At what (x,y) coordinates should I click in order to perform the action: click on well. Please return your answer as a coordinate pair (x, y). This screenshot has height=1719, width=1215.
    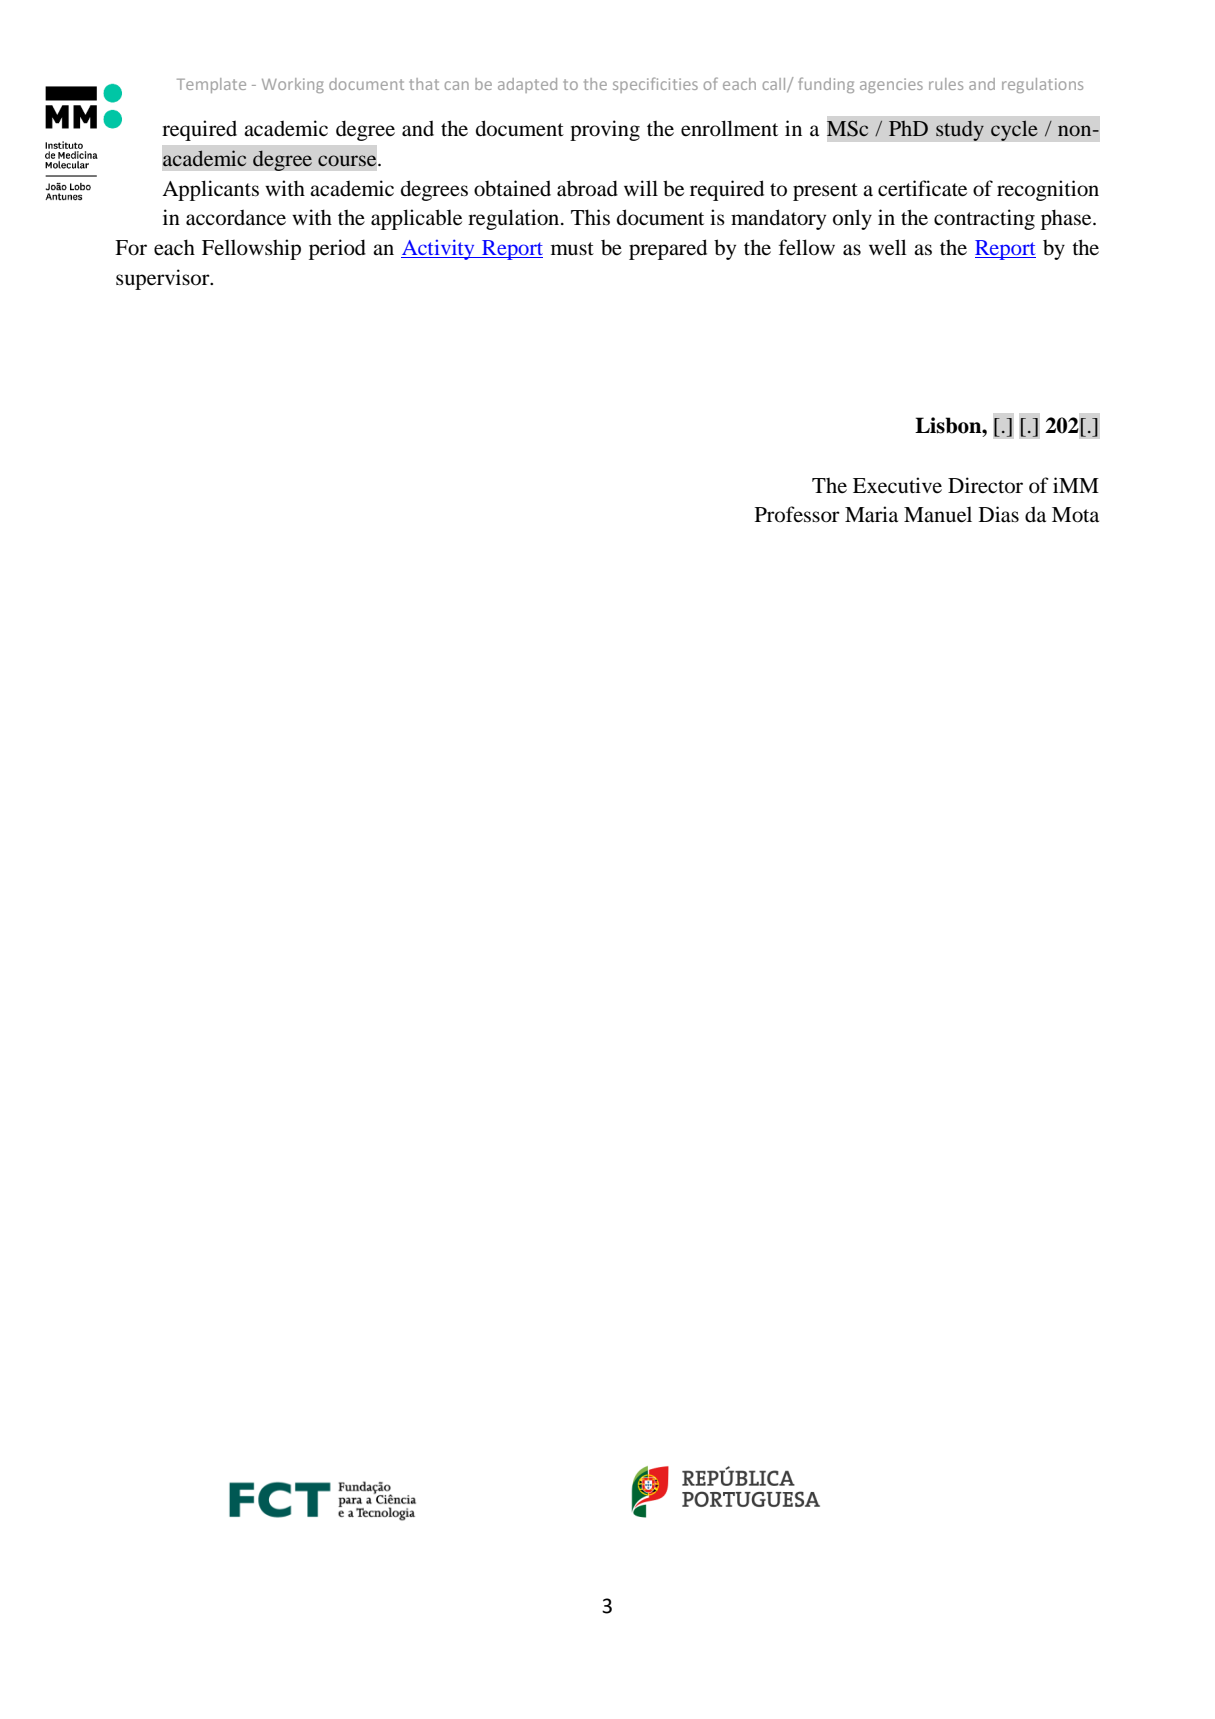
    Looking at the image, I should click on (888, 247).
